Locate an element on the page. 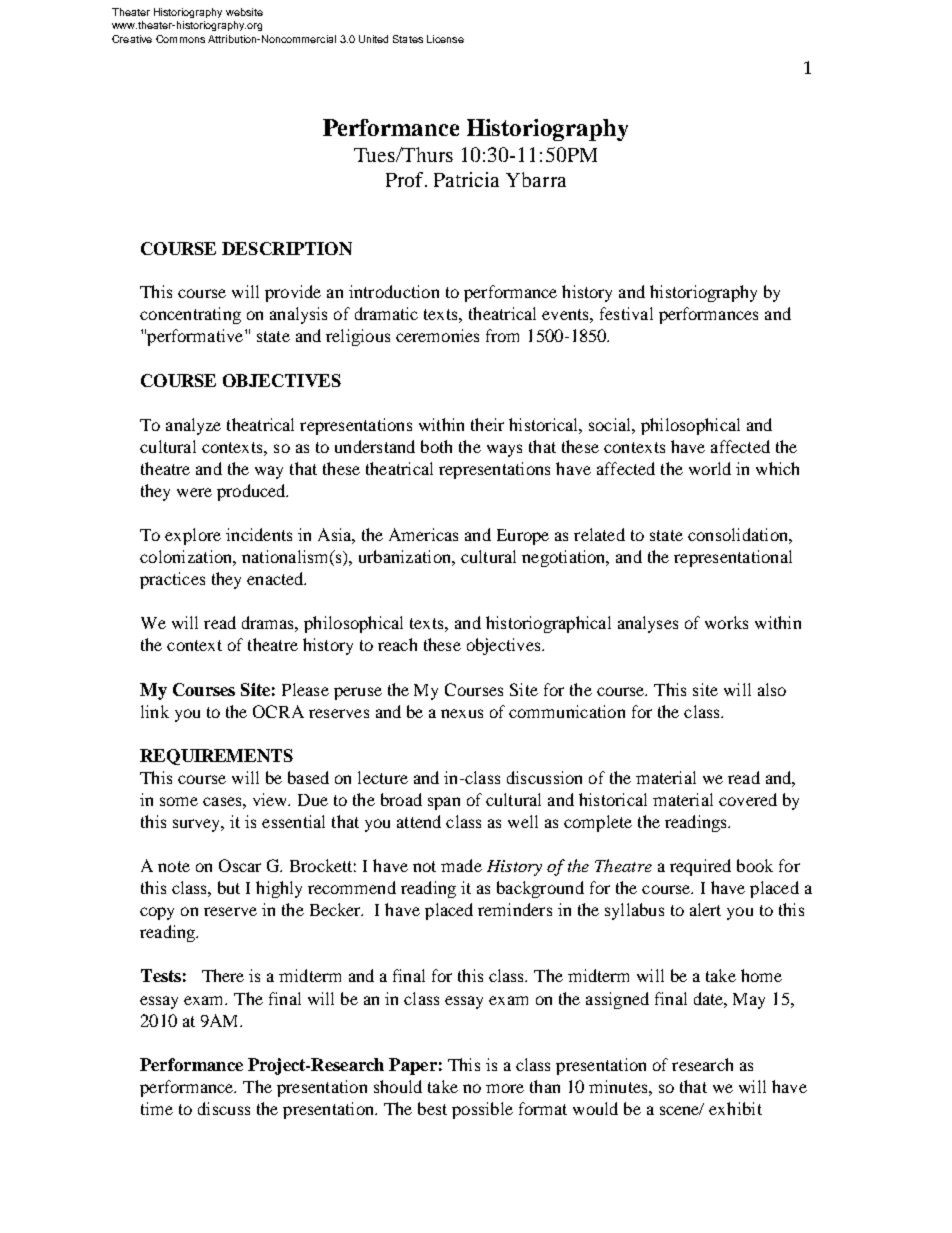 This image has height=1233, width=952. Patricia is located at coordinates (466, 179).
